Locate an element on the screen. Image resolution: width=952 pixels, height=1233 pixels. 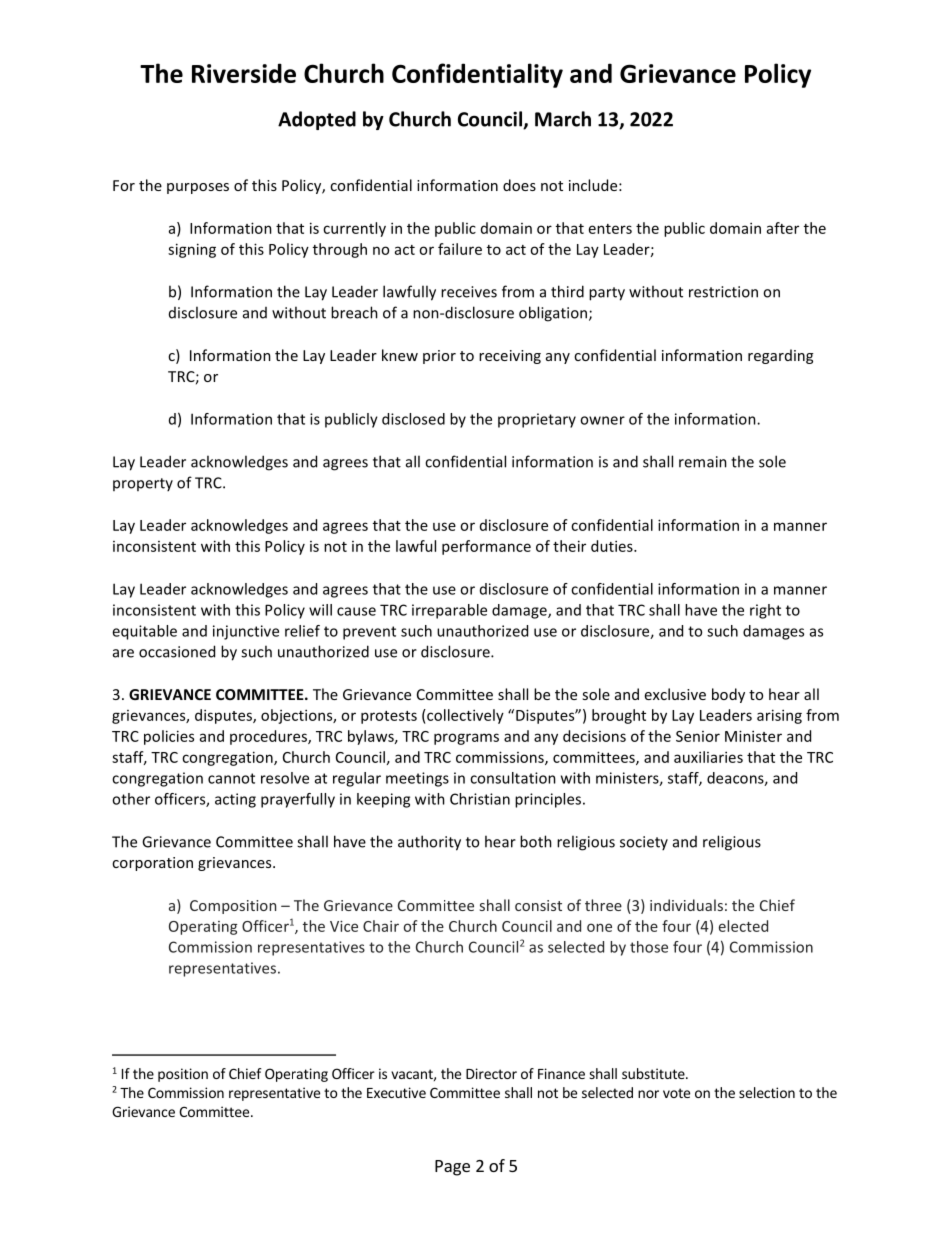
Riverside is located at coordinates (244, 73).
